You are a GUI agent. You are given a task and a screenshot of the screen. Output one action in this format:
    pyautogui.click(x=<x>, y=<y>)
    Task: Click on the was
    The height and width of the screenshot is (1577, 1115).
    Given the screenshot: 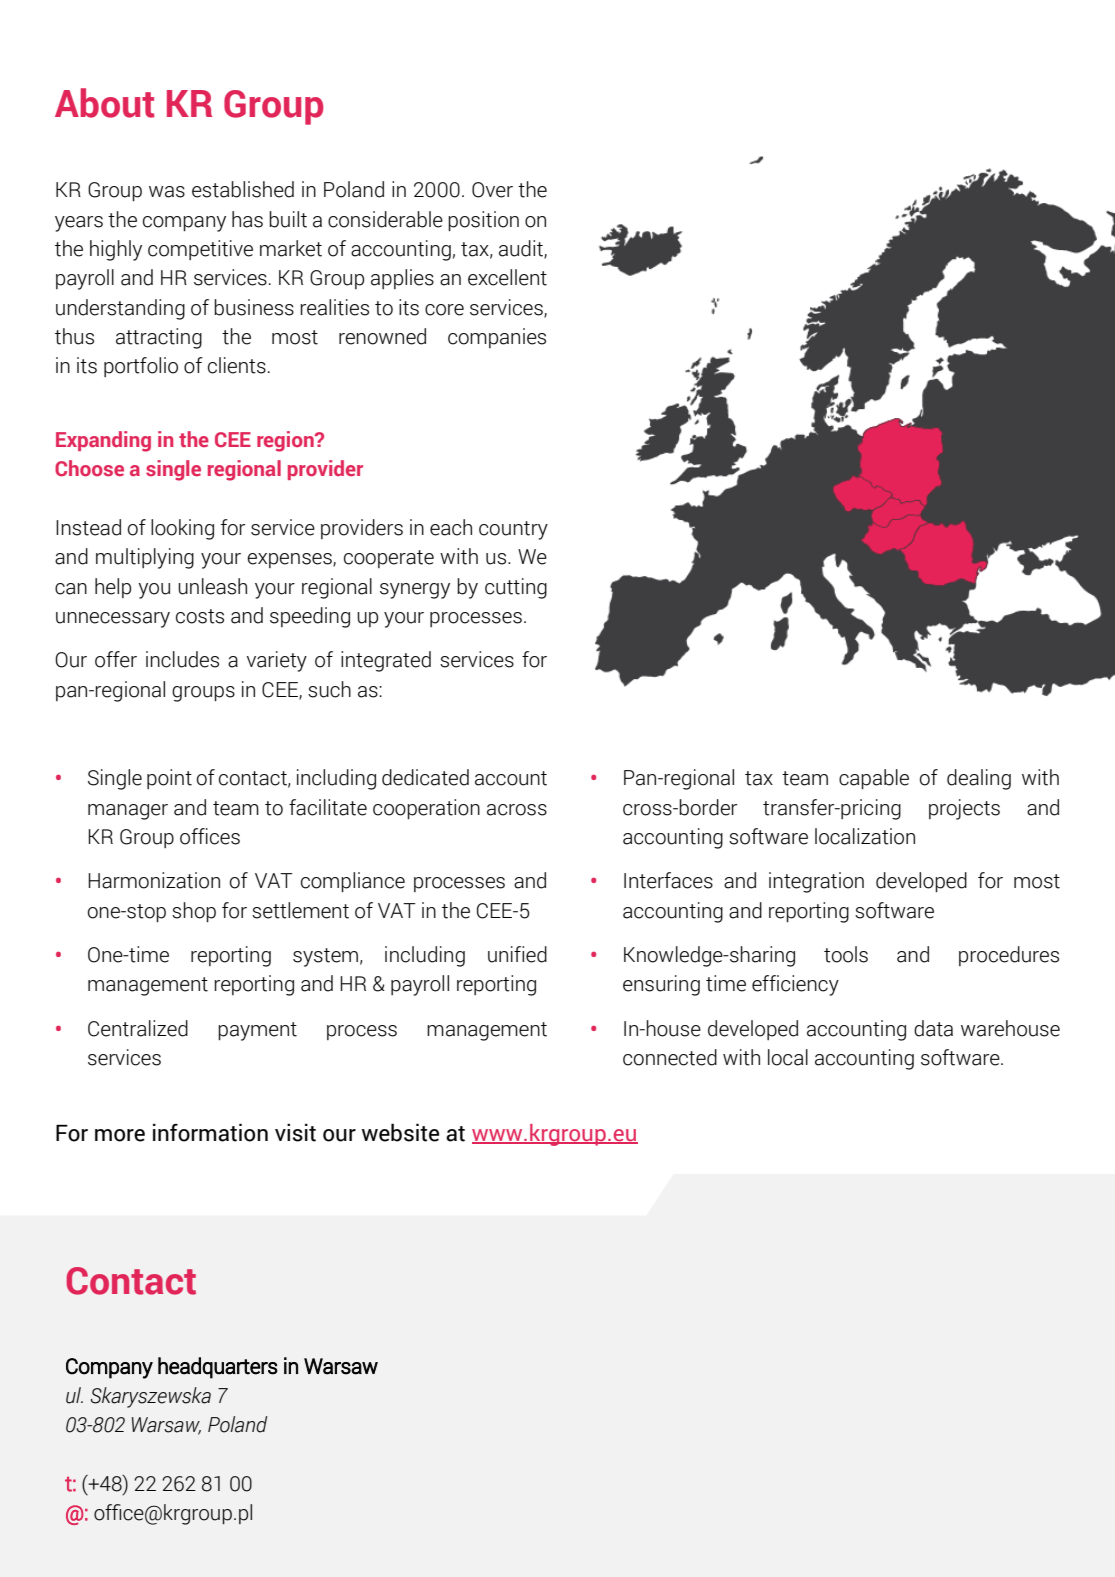 What is the action you would take?
    pyautogui.click(x=167, y=192)
